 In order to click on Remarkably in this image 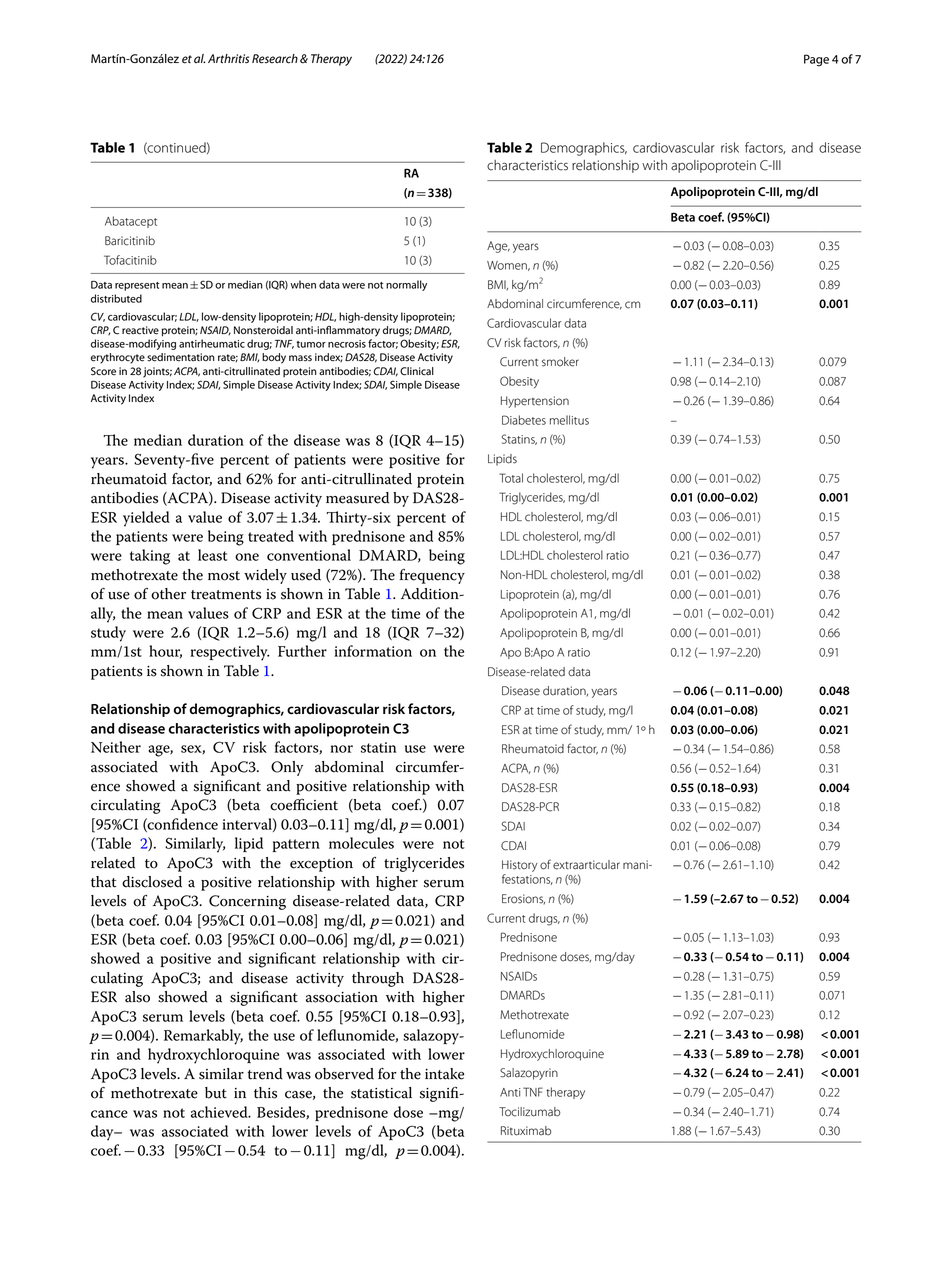, I will do `click(203, 1037)`.
